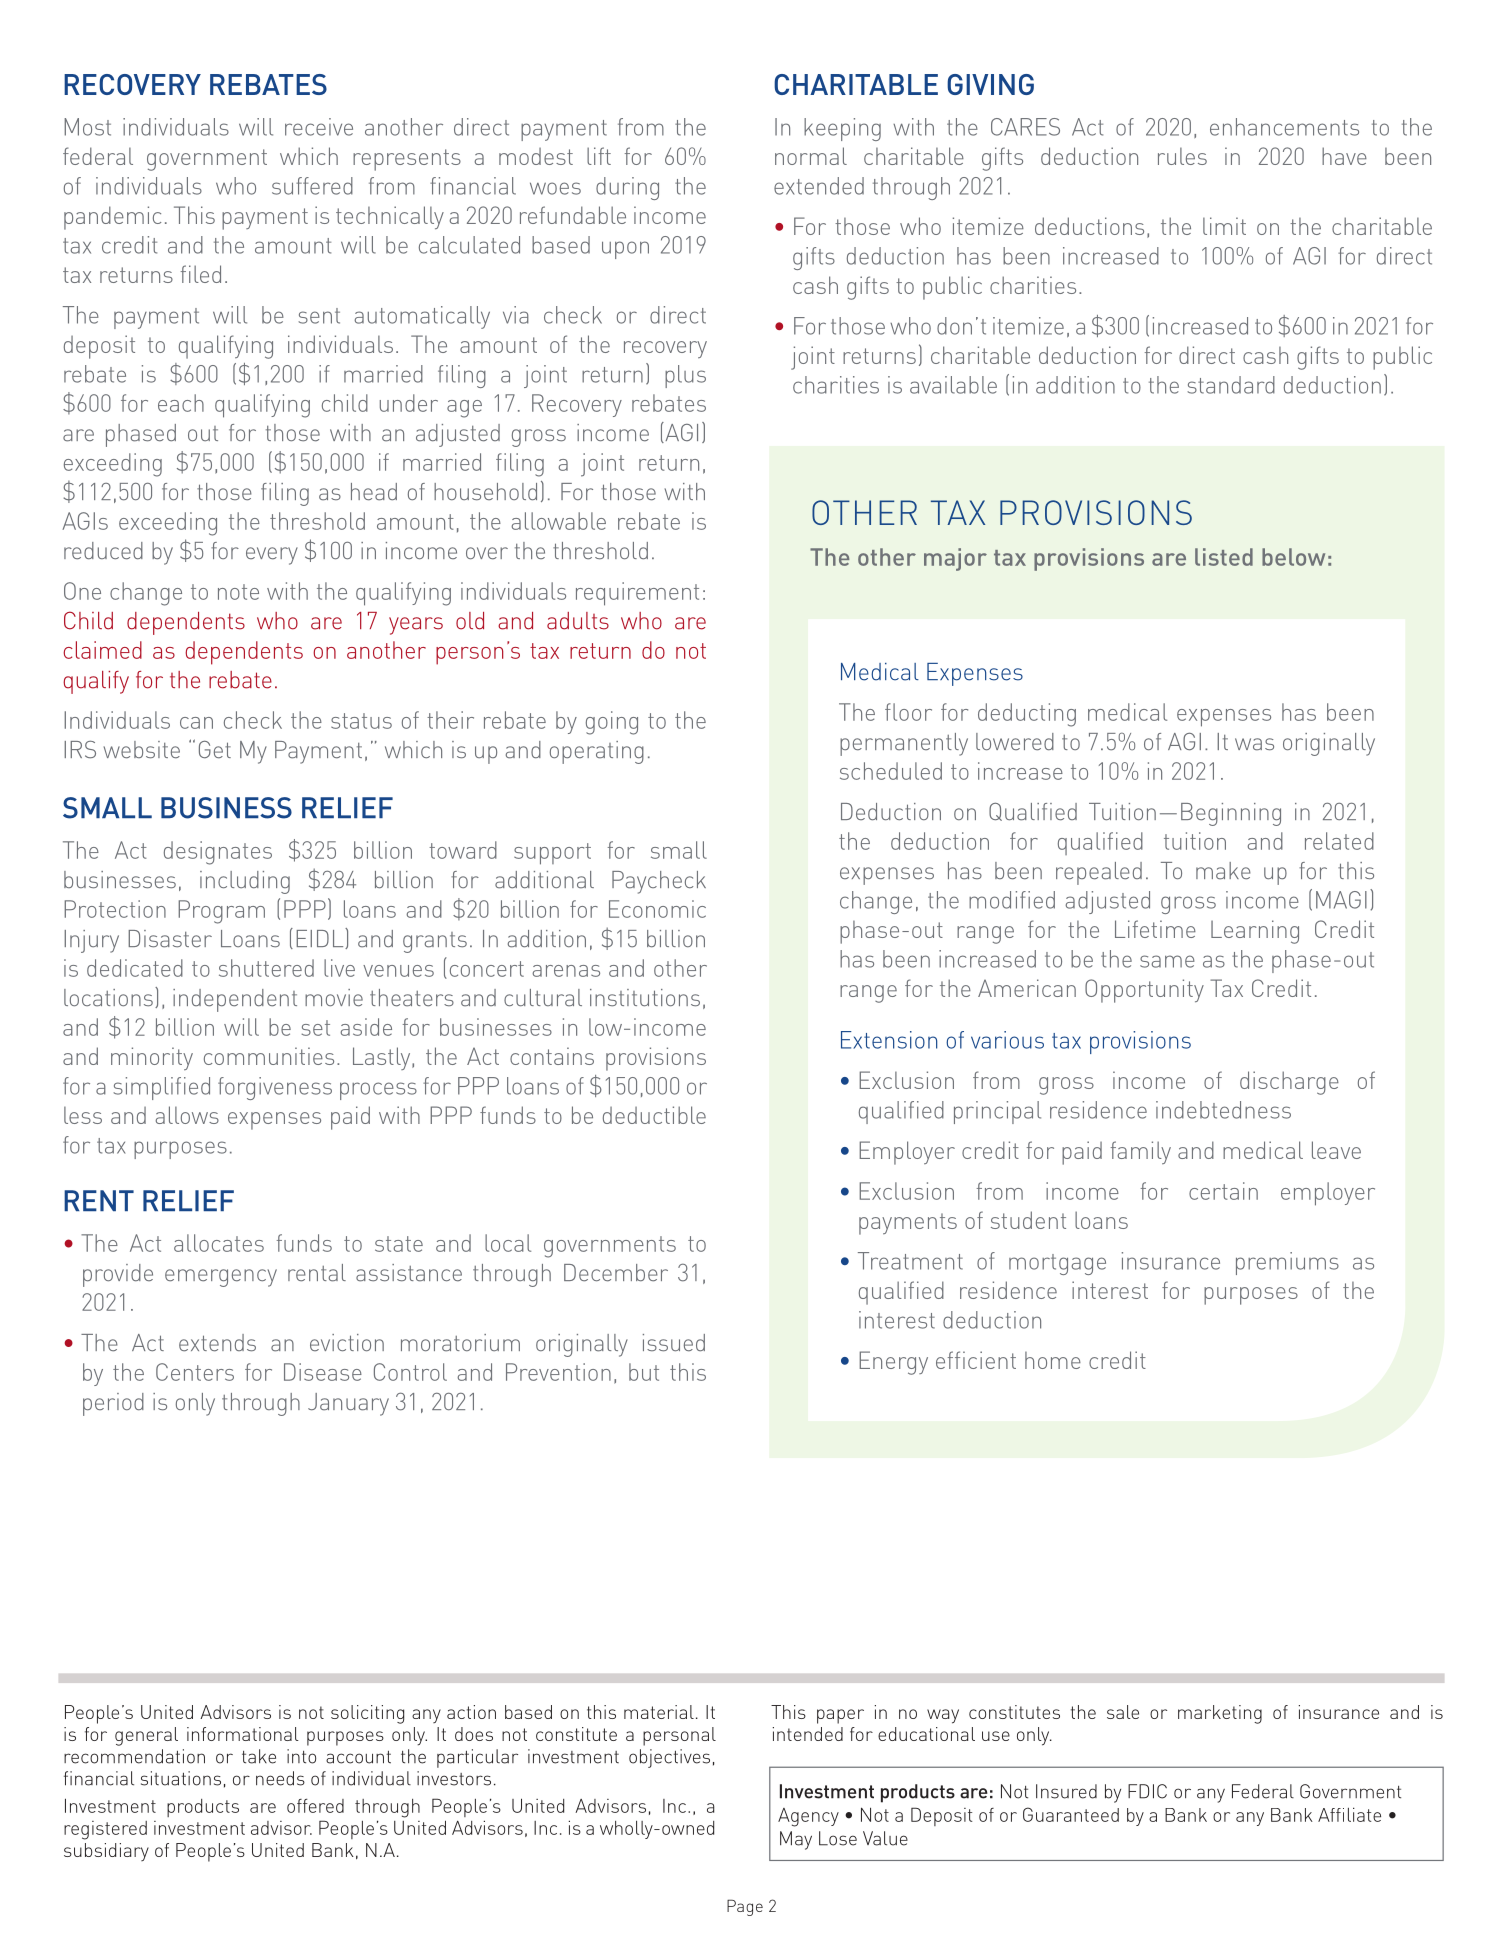 This document has height=1945, width=1503. What do you see at coordinates (637, 594) in the document?
I see `requirement` at bounding box center [637, 594].
